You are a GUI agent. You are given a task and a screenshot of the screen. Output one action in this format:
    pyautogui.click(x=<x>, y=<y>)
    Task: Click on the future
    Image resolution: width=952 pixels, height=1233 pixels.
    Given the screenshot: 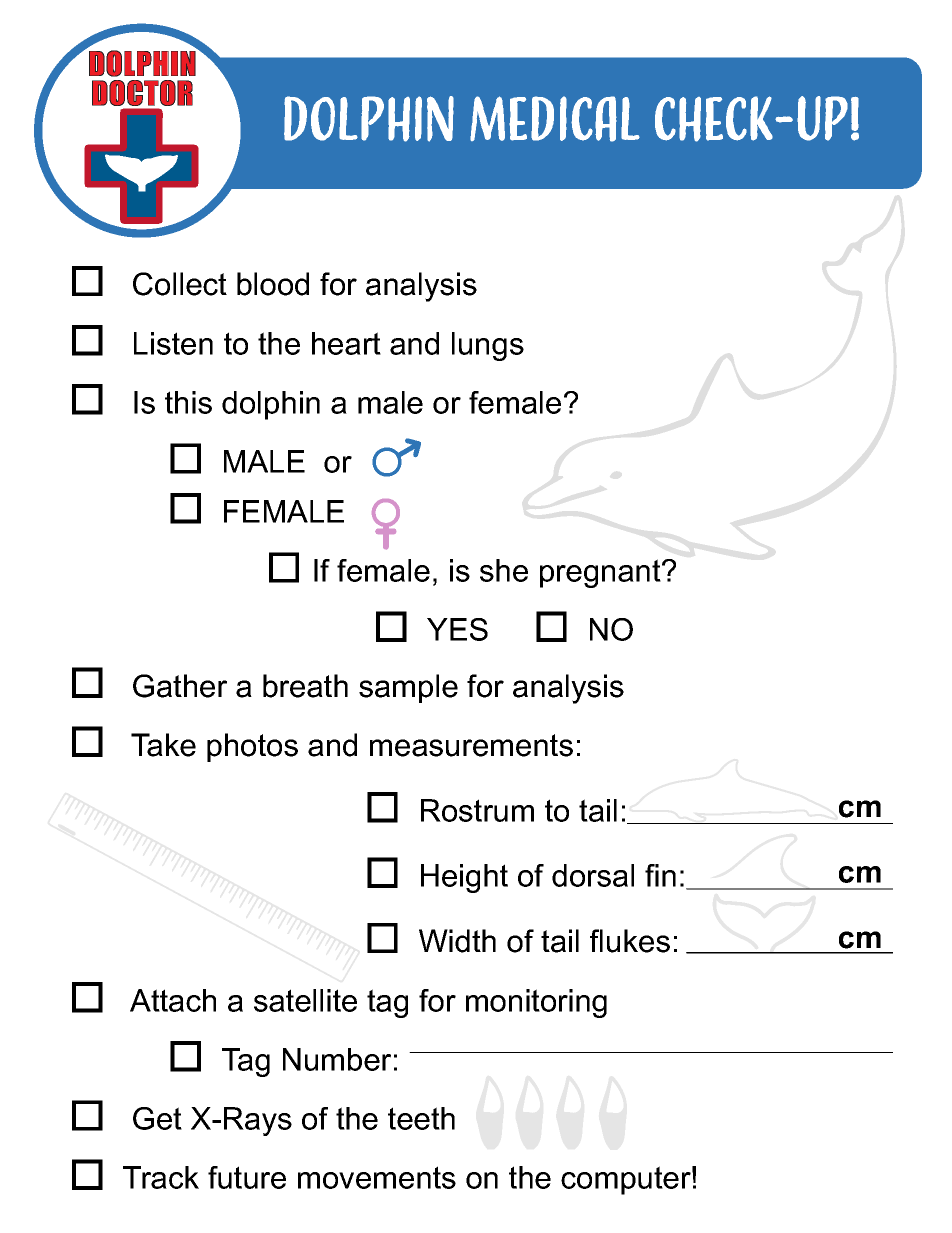 What is the action you would take?
    pyautogui.click(x=247, y=1177)
